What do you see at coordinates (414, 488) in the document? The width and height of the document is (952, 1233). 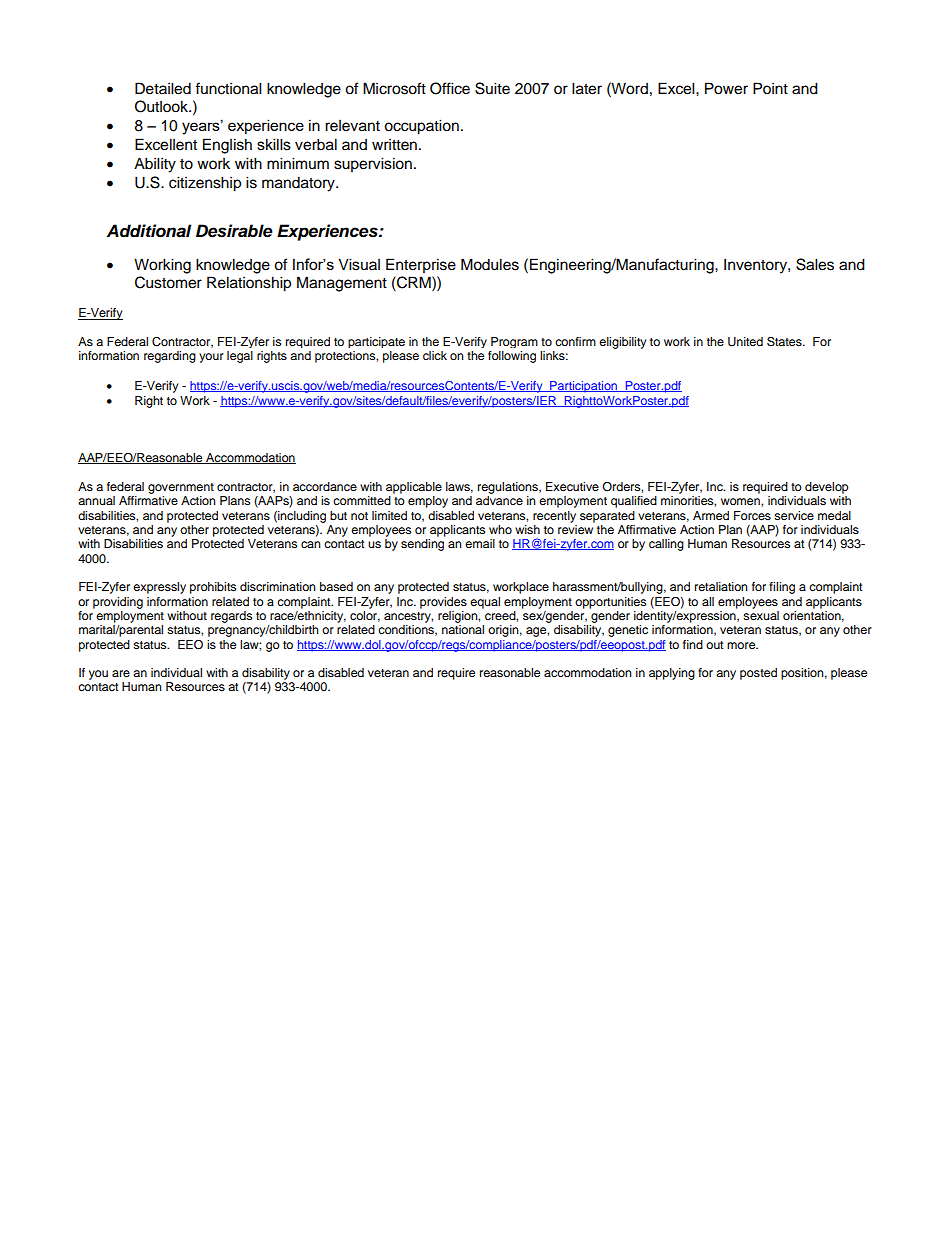 I see `applicable` at bounding box center [414, 488].
